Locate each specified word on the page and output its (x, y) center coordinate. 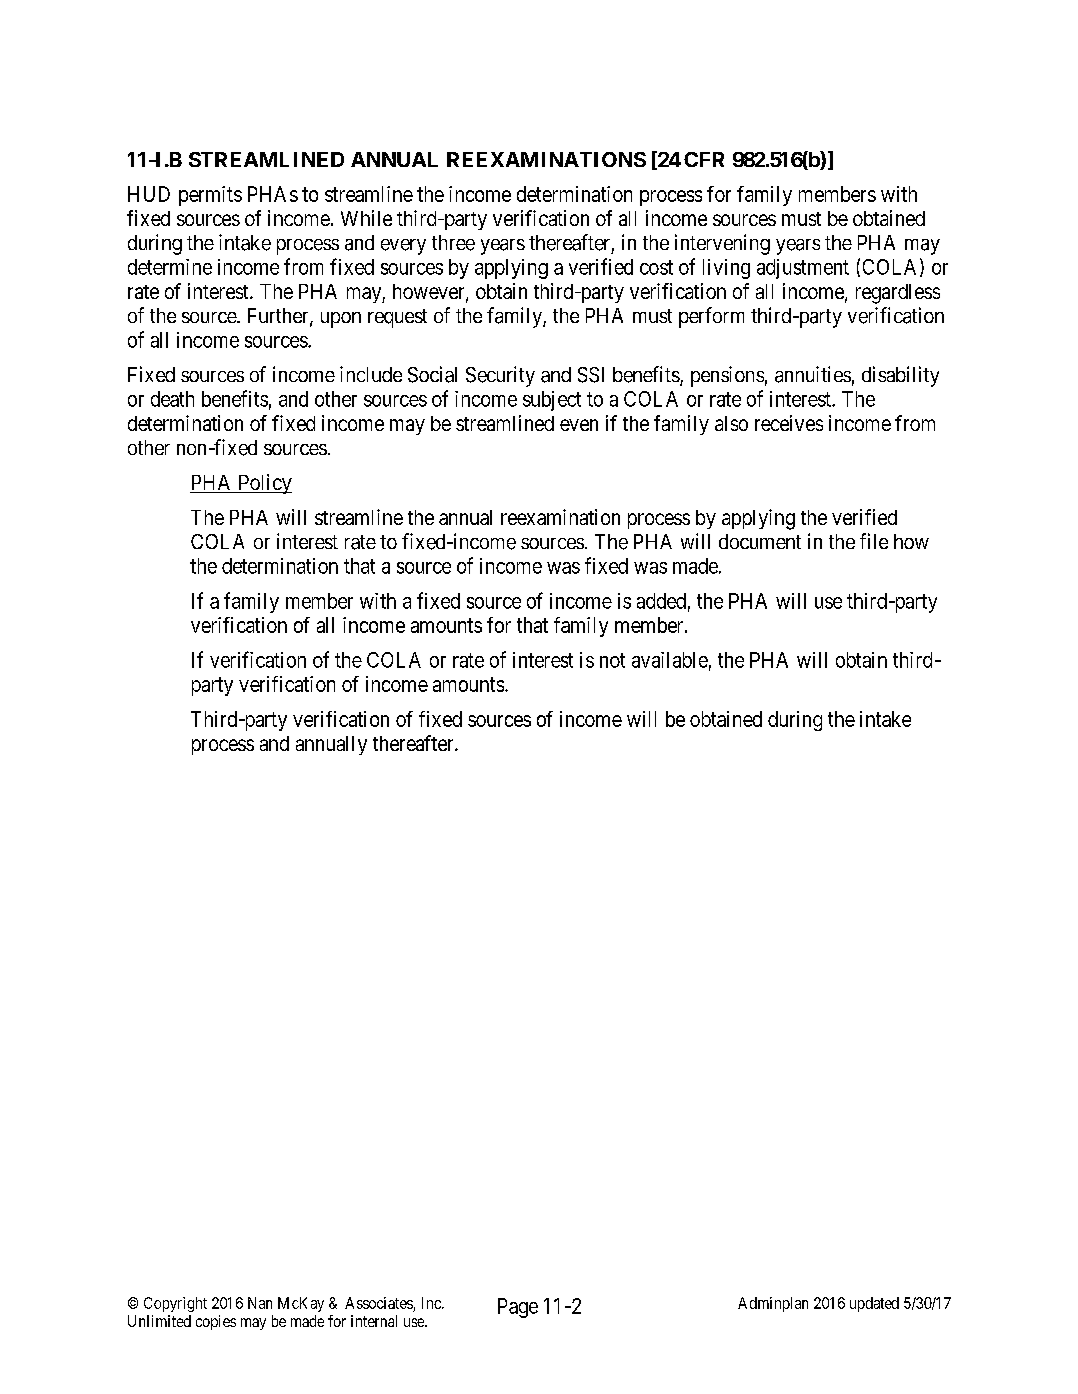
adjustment (803, 269)
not (612, 660)
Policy (264, 484)
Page (518, 1308)
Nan (260, 1303)
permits (210, 196)
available (670, 660)
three (453, 243)
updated (874, 1304)
